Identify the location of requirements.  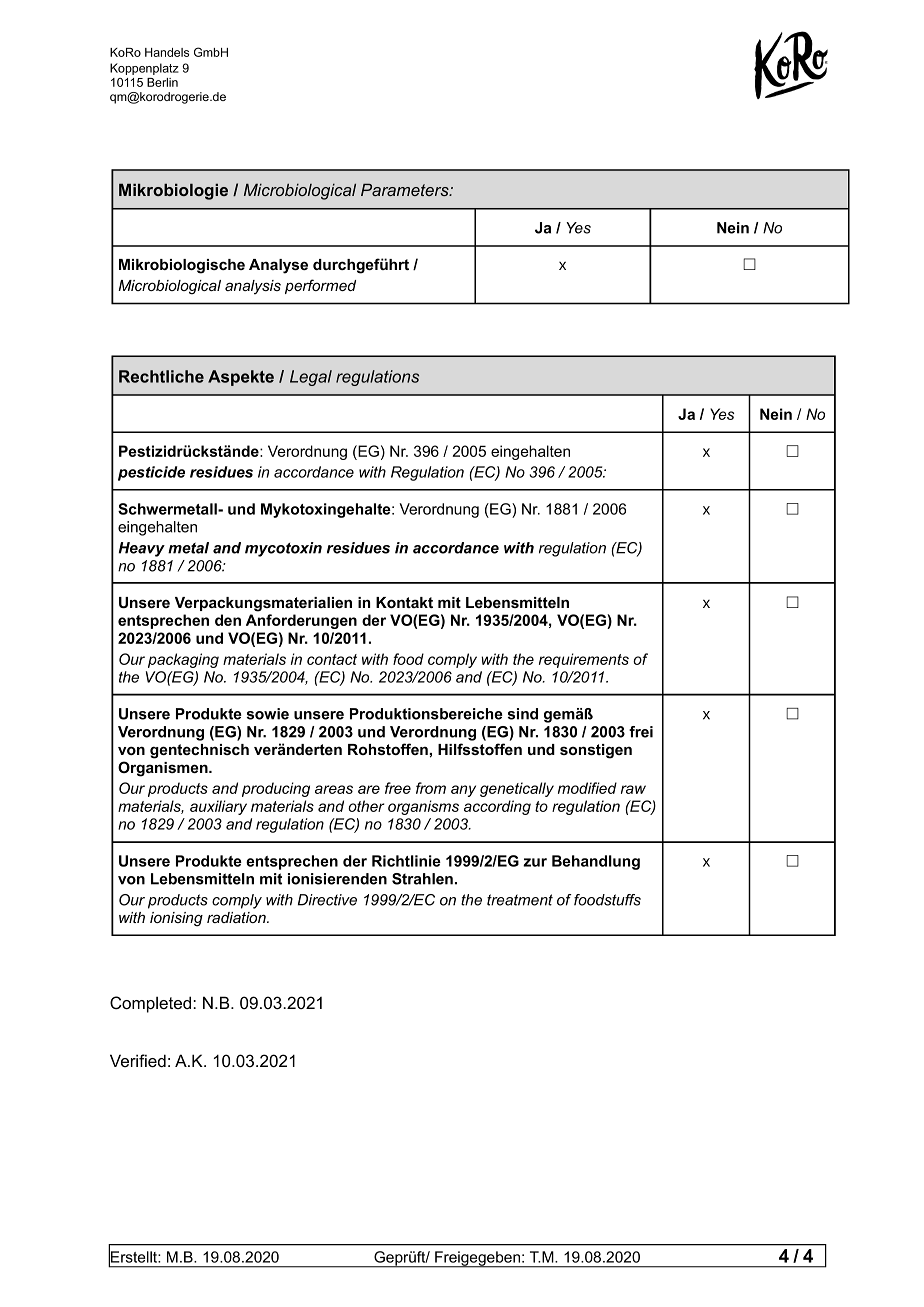
(584, 660).
